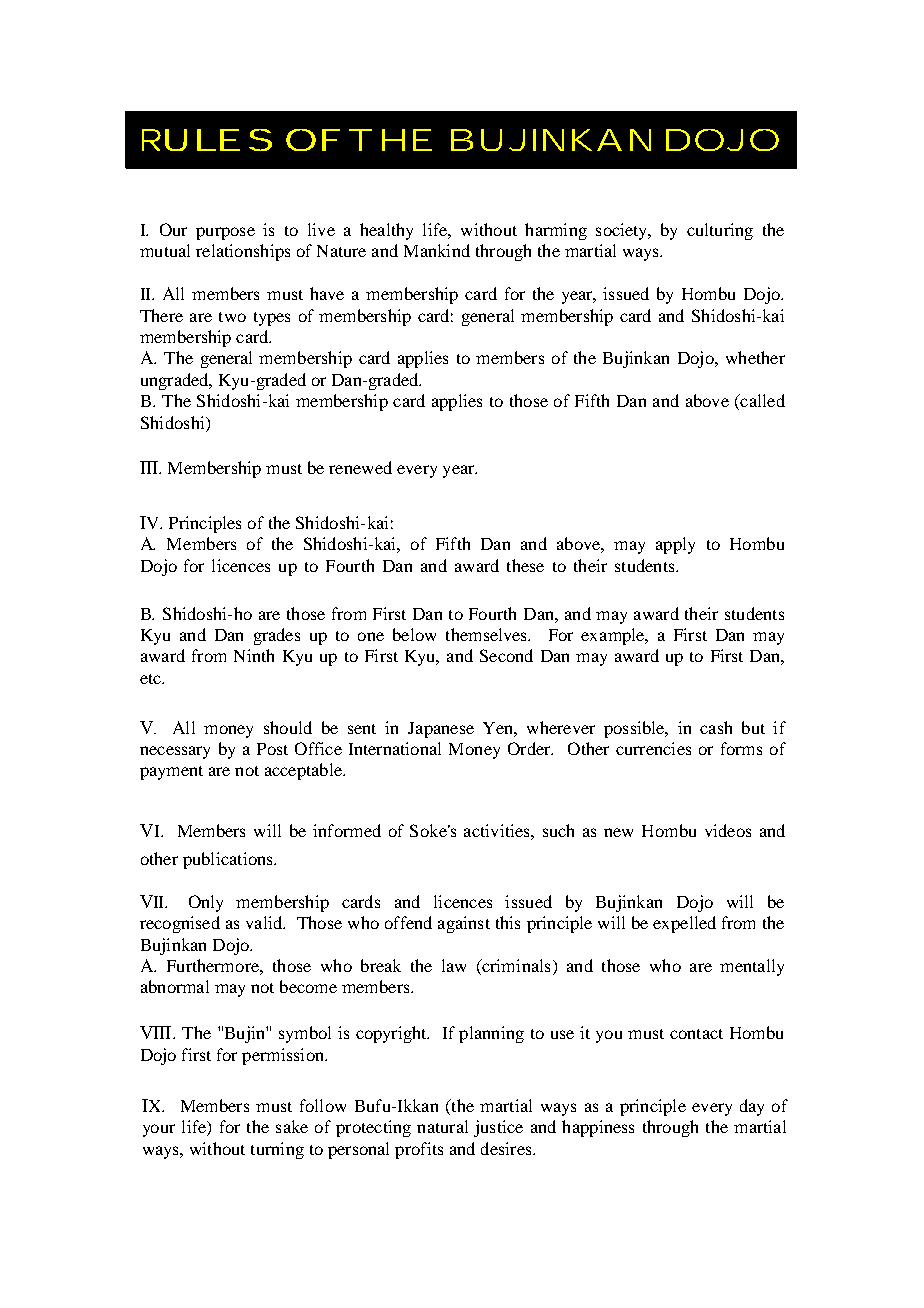 This screenshot has height=1308, width=924. Describe the element at coordinates (229, 860) in the screenshot. I see `publications` at that location.
